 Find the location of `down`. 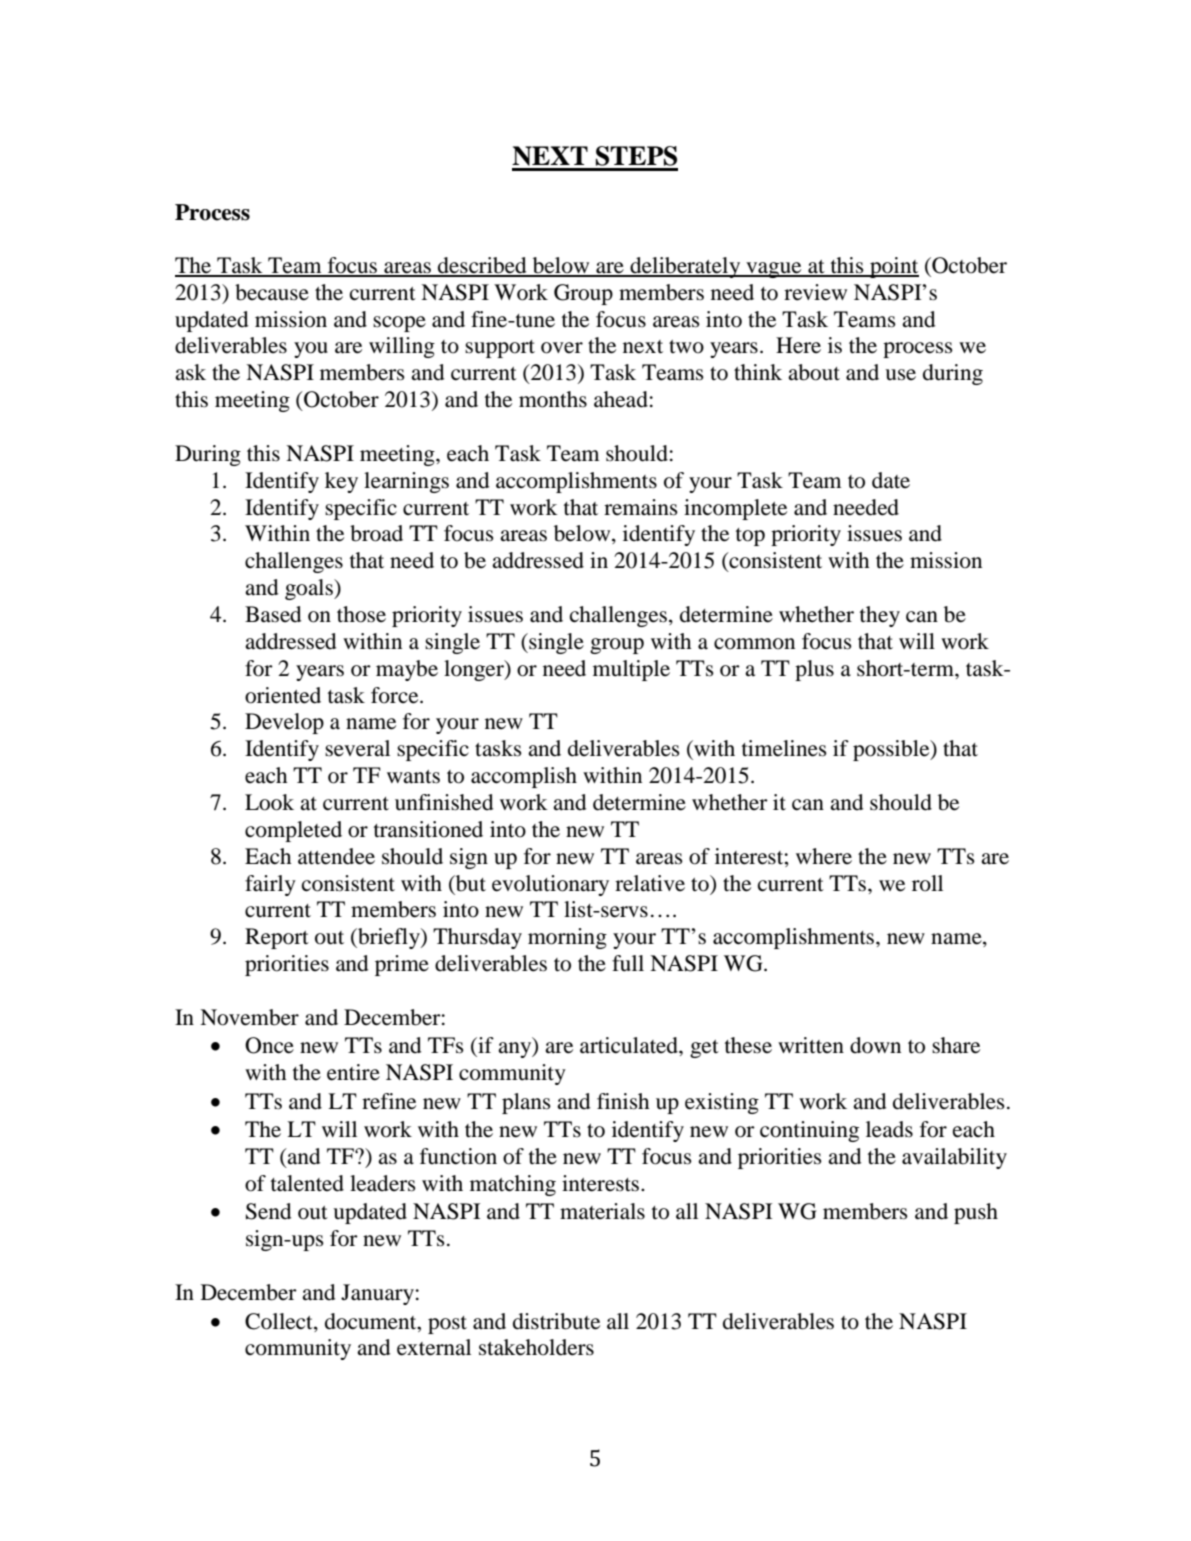

down is located at coordinates (875, 1045).
